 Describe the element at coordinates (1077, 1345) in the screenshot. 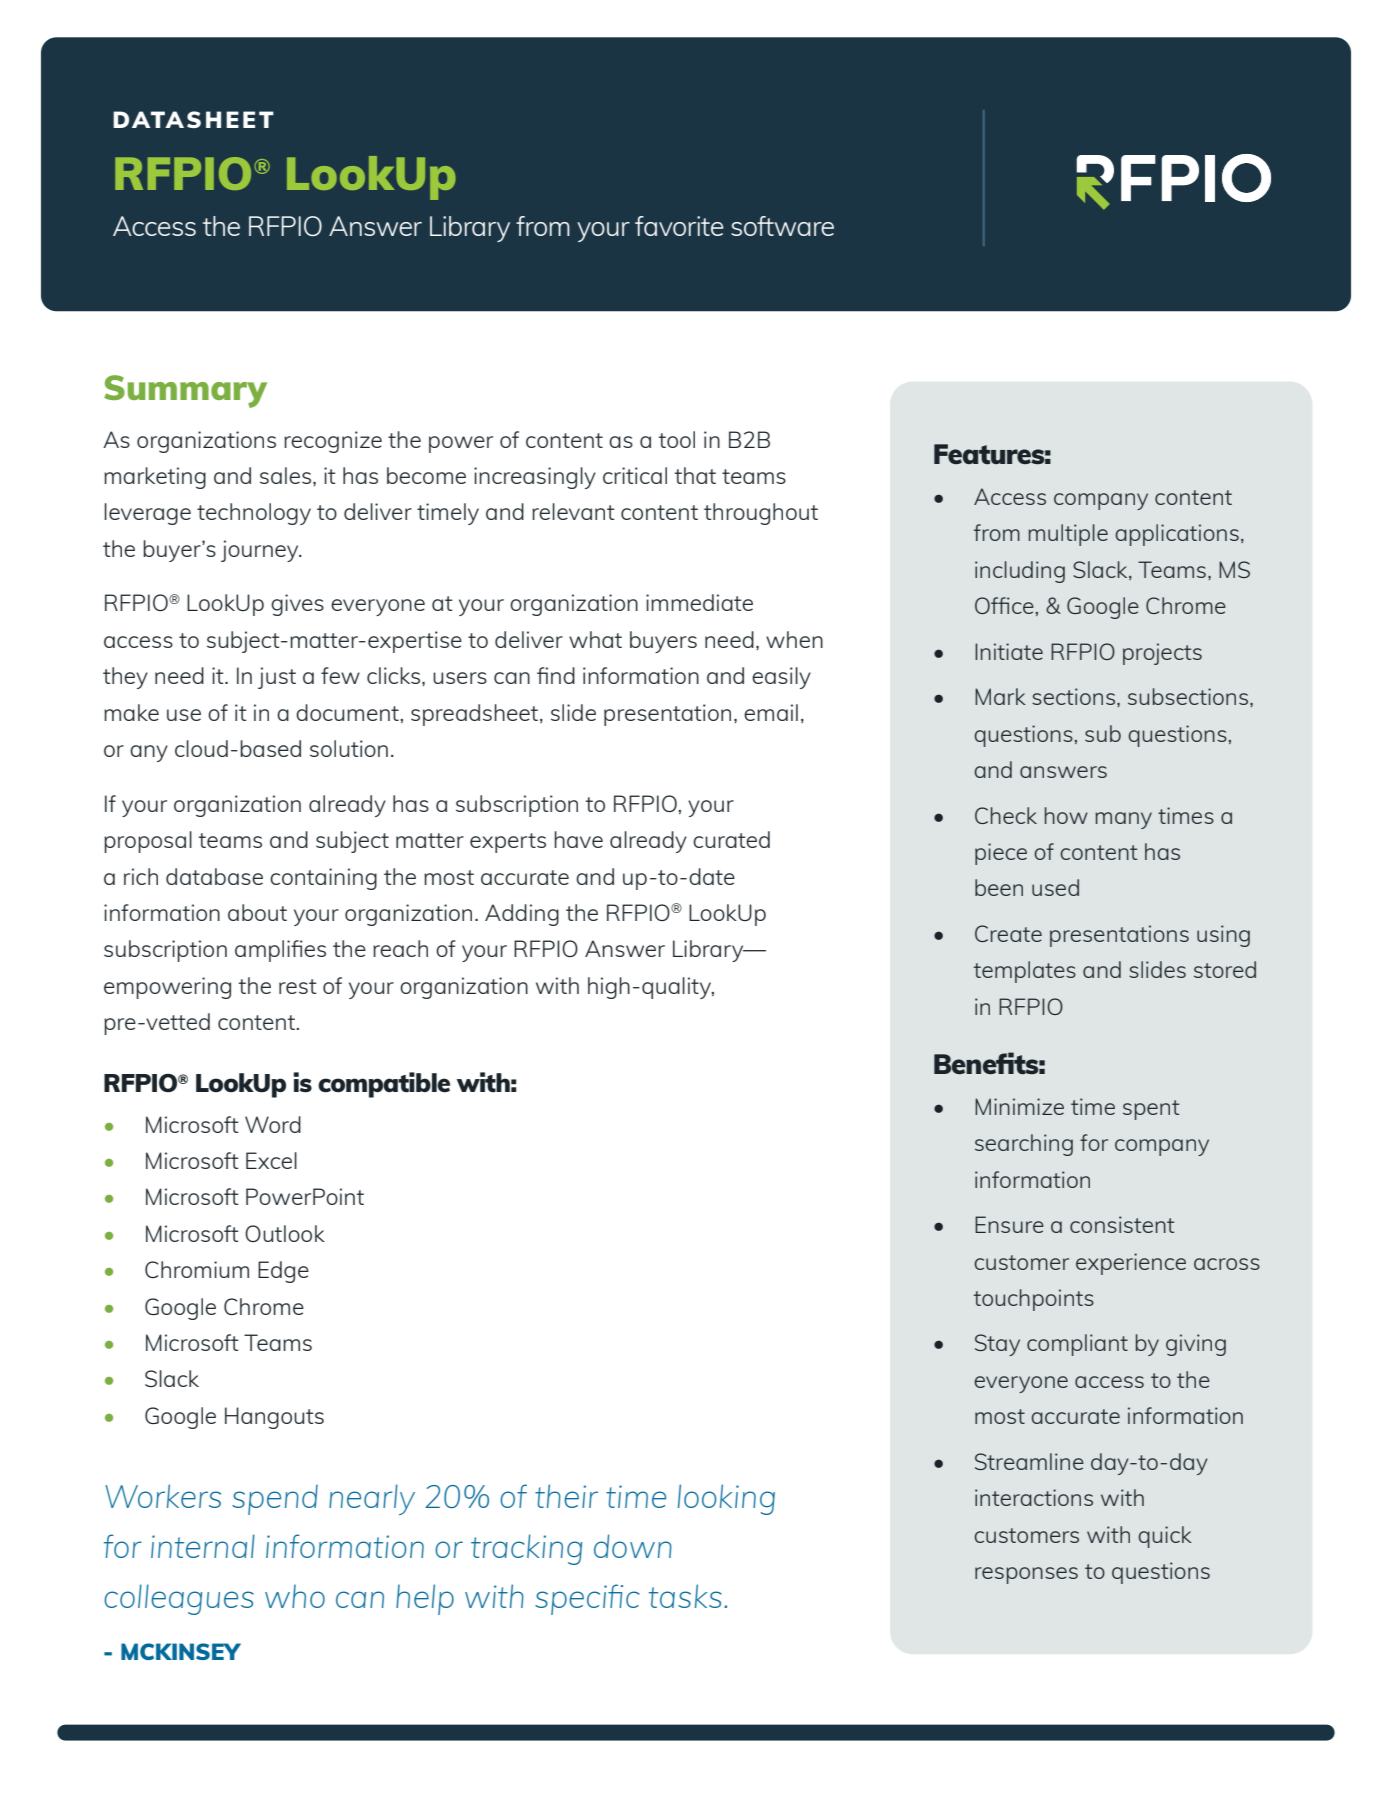

I see `compliant` at that location.
